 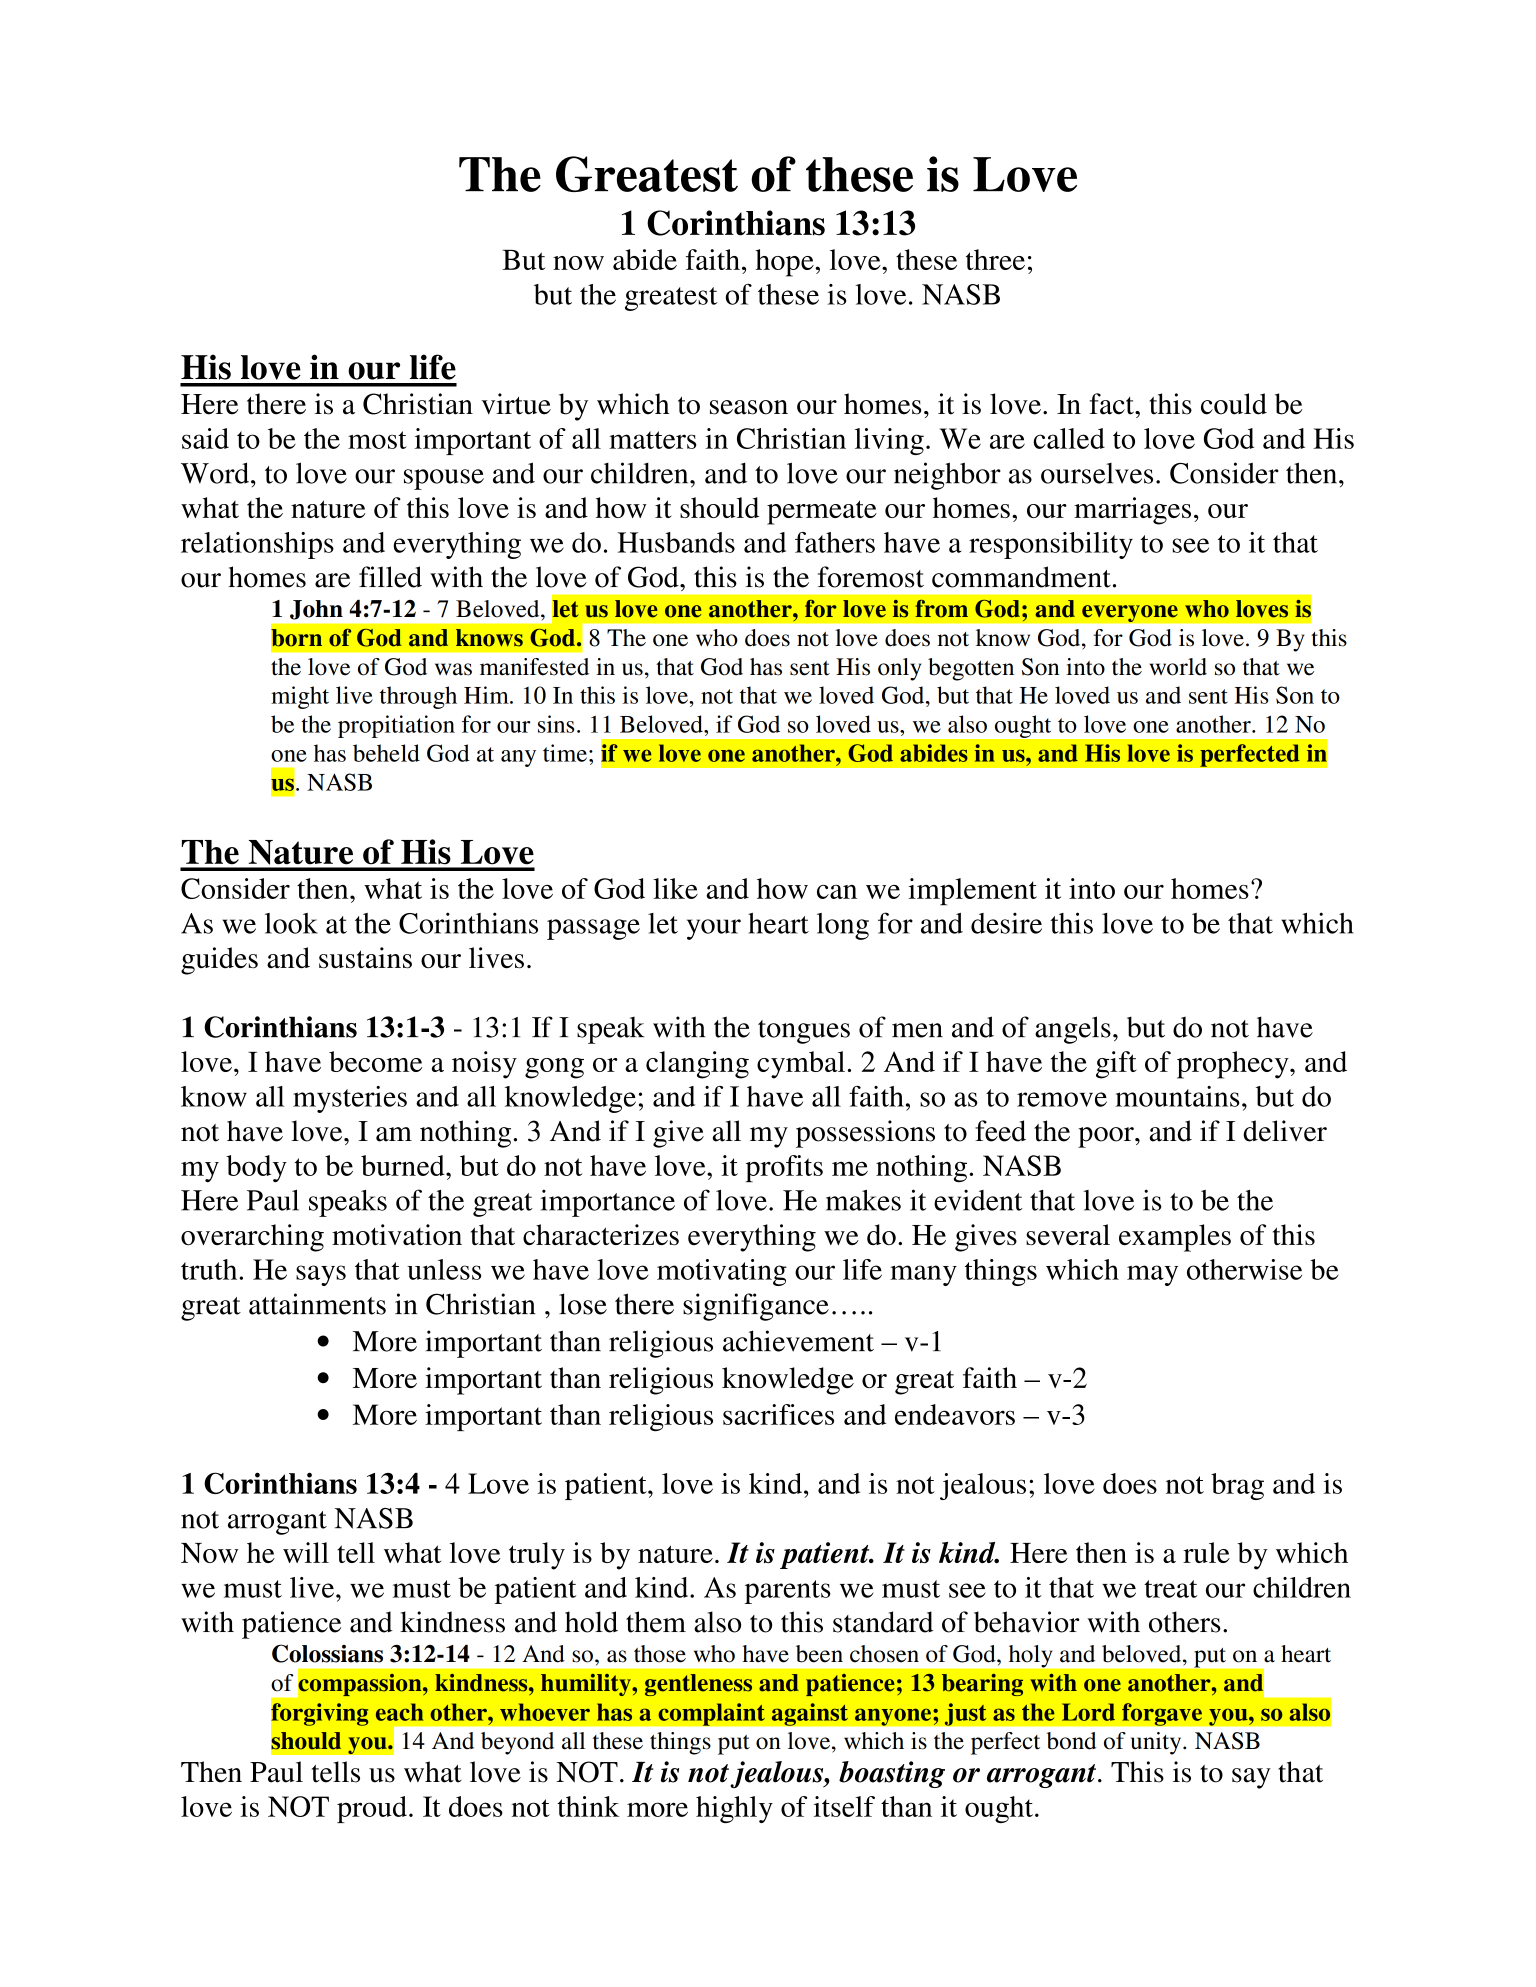 What do you see at coordinates (372, 1809) in the screenshot?
I see `proud` at bounding box center [372, 1809].
